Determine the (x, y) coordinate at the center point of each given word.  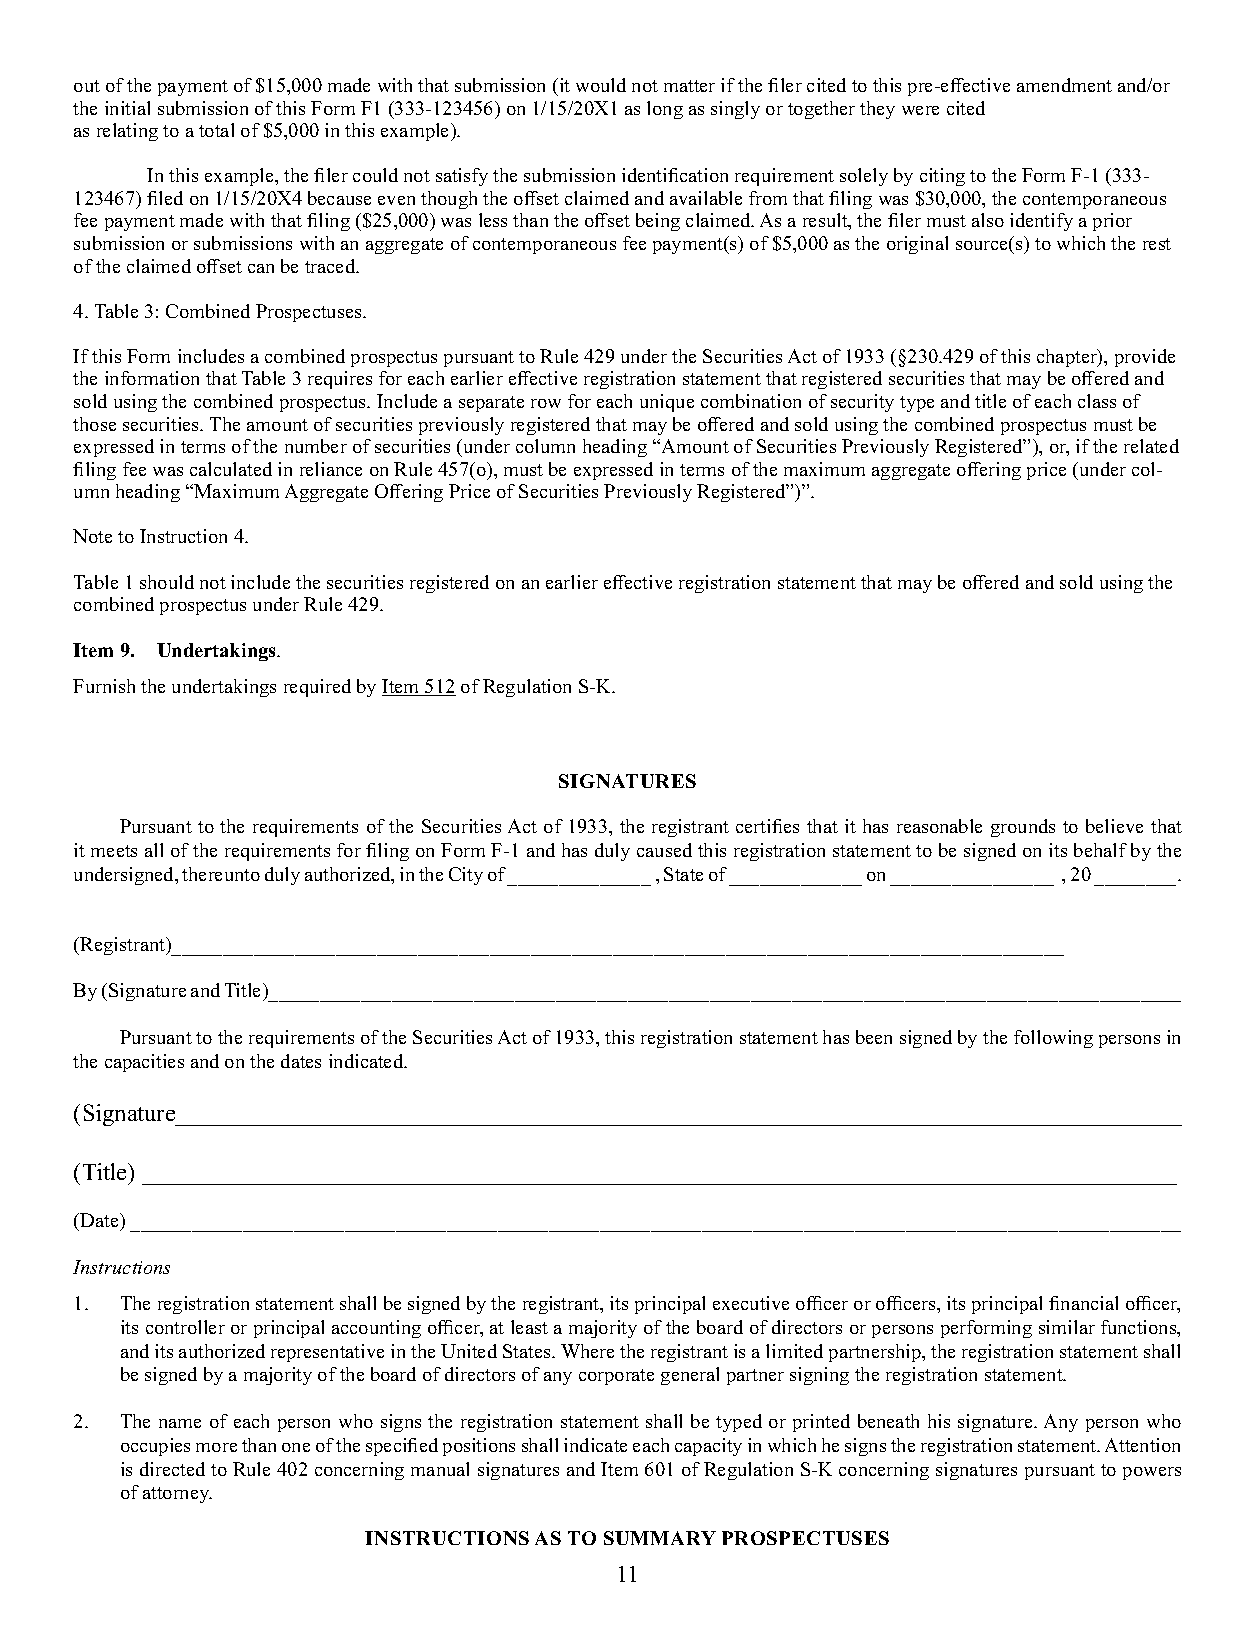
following (1053, 1039)
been (874, 1037)
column (545, 446)
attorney (177, 1495)
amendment (1064, 85)
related (1151, 446)
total (216, 130)
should (167, 582)
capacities (144, 1063)
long (665, 110)
